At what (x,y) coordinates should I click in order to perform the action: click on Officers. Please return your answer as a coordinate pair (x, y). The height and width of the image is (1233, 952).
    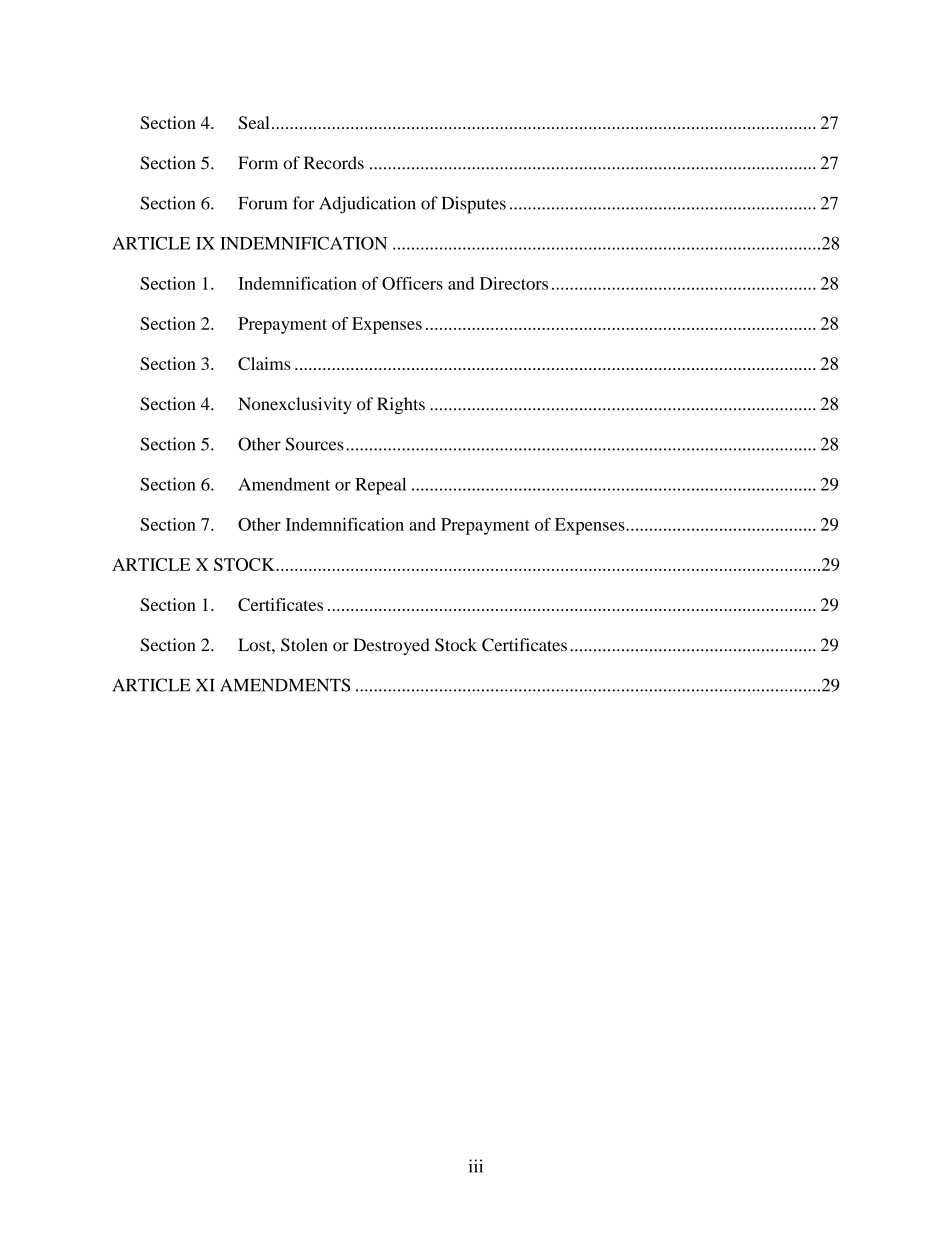
    Looking at the image, I should click on (412, 283).
